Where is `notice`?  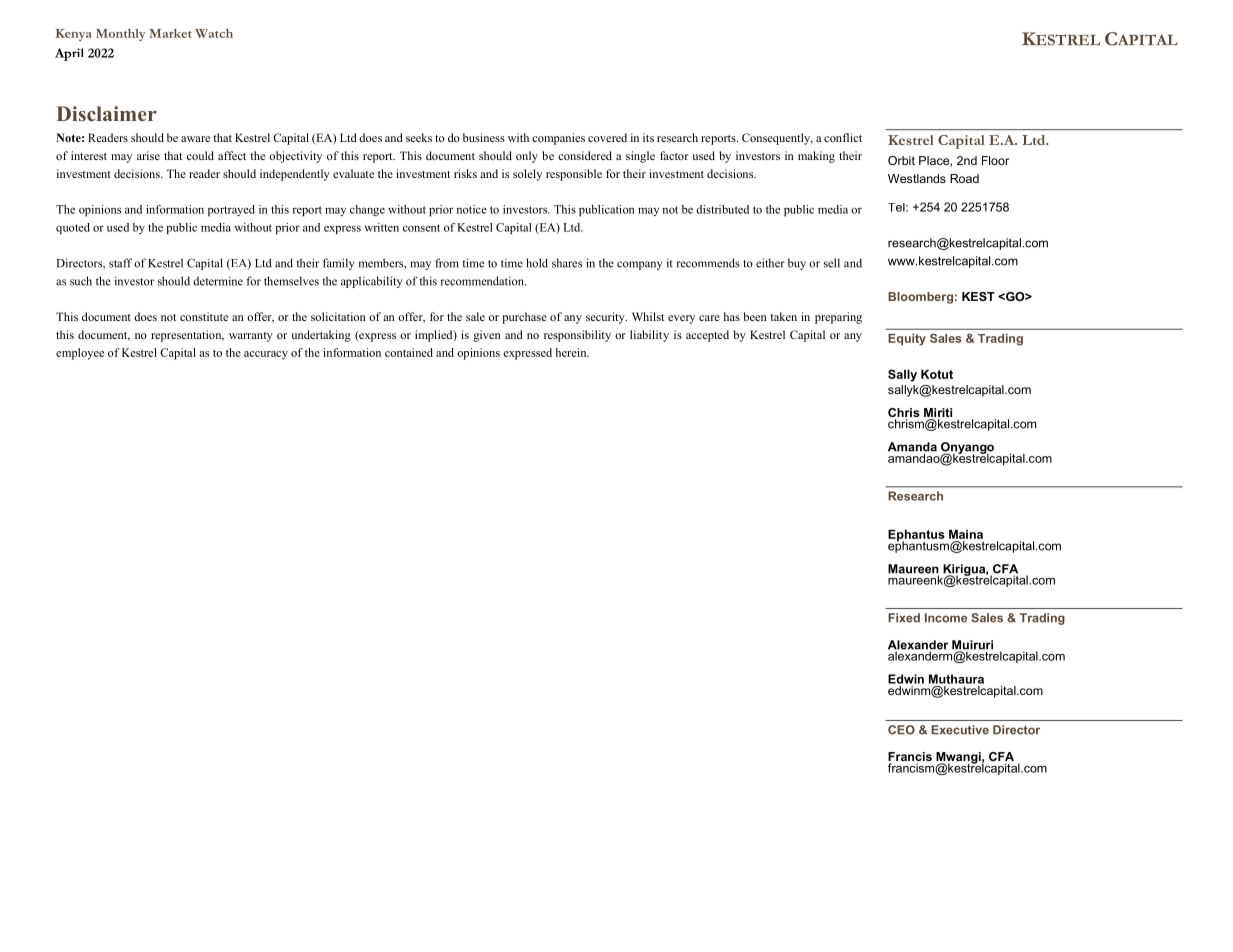
notice is located at coordinates (471, 209).
